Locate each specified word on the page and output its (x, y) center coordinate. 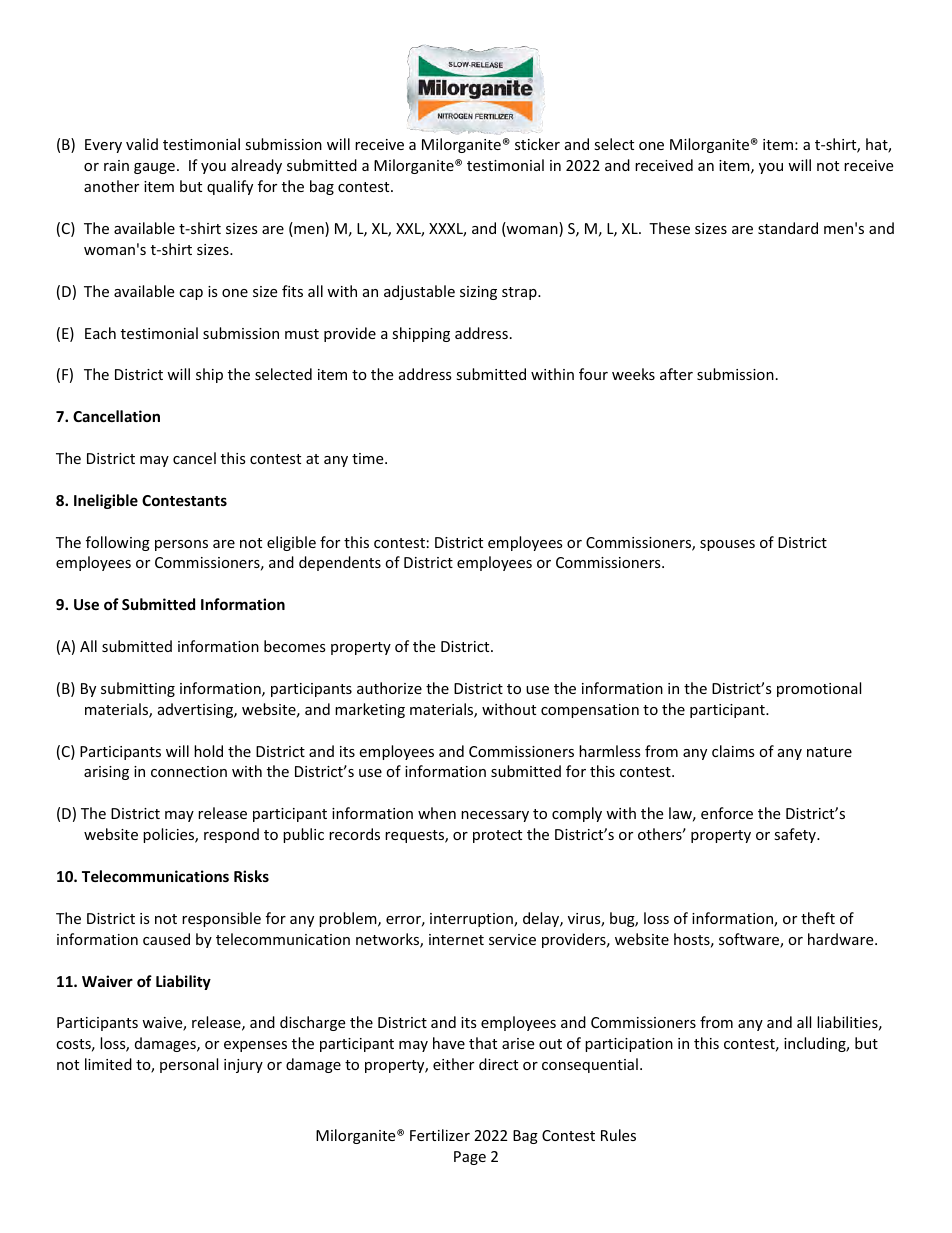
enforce (727, 813)
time (369, 458)
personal (189, 1065)
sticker (537, 144)
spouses (727, 545)
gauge (154, 168)
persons (181, 545)
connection (189, 771)
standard (788, 228)
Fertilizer (440, 1135)
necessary (495, 816)
